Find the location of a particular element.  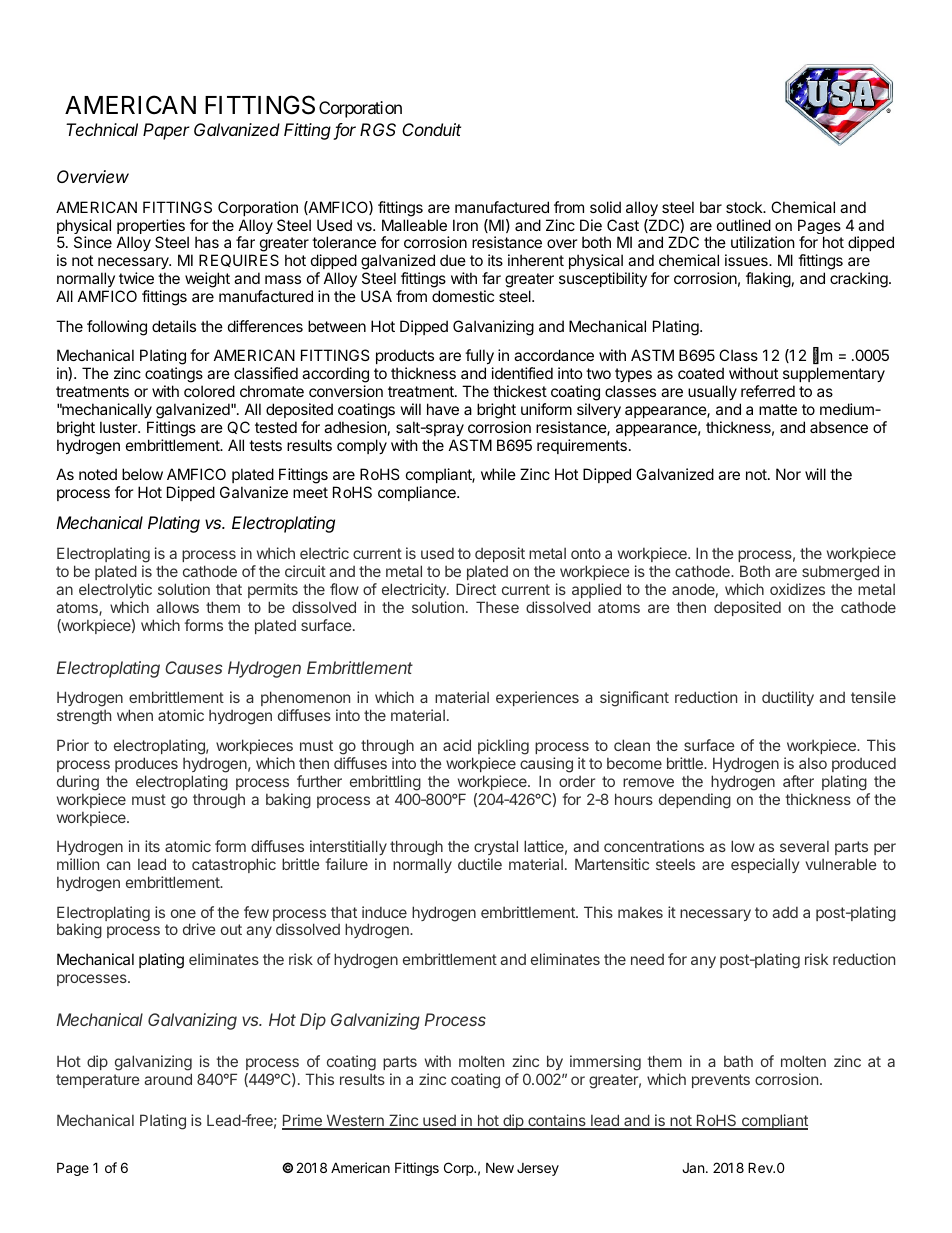

fully is located at coordinates (479, 358).
